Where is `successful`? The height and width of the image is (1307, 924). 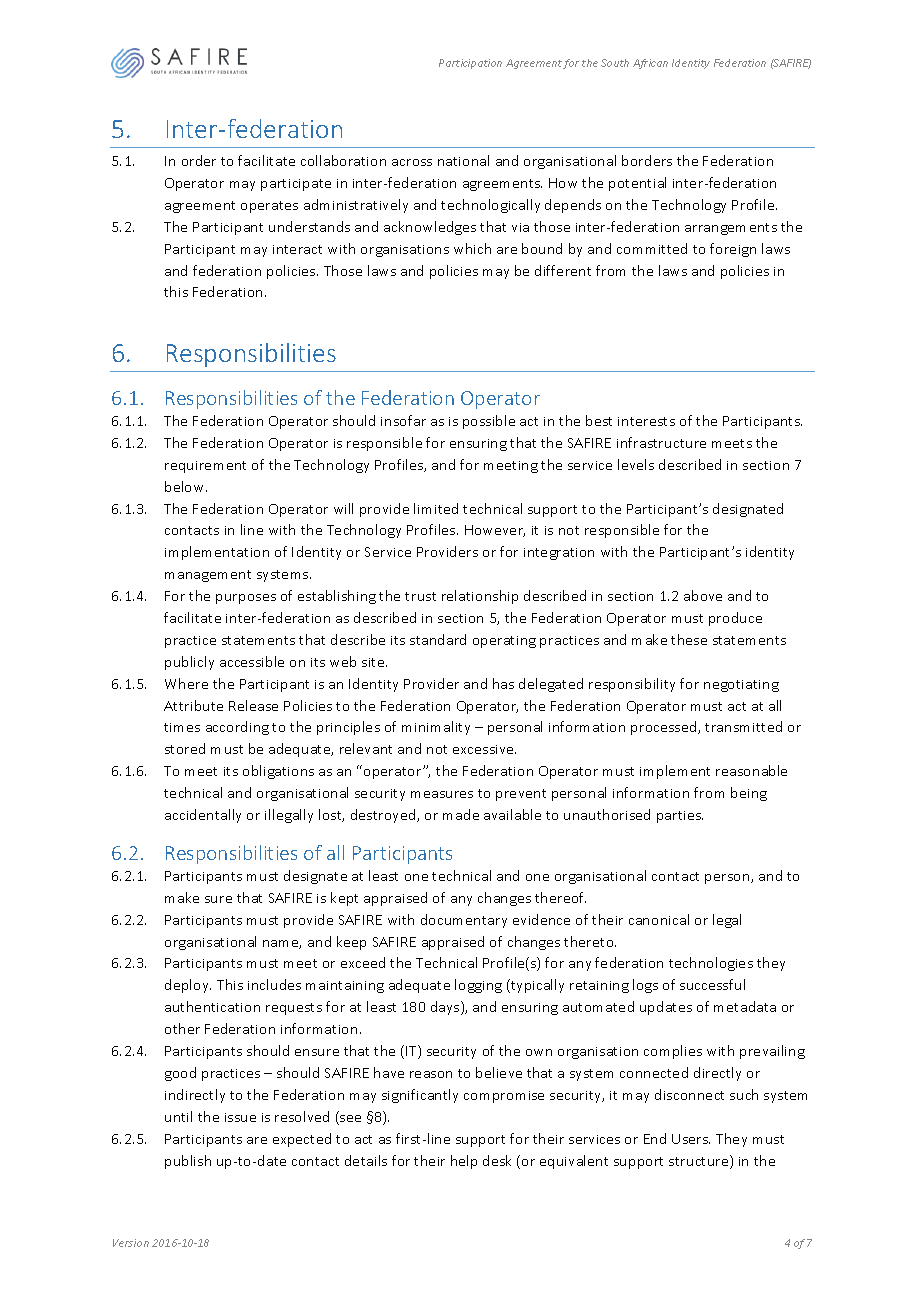 successful is located at coordinates (712, 984).
